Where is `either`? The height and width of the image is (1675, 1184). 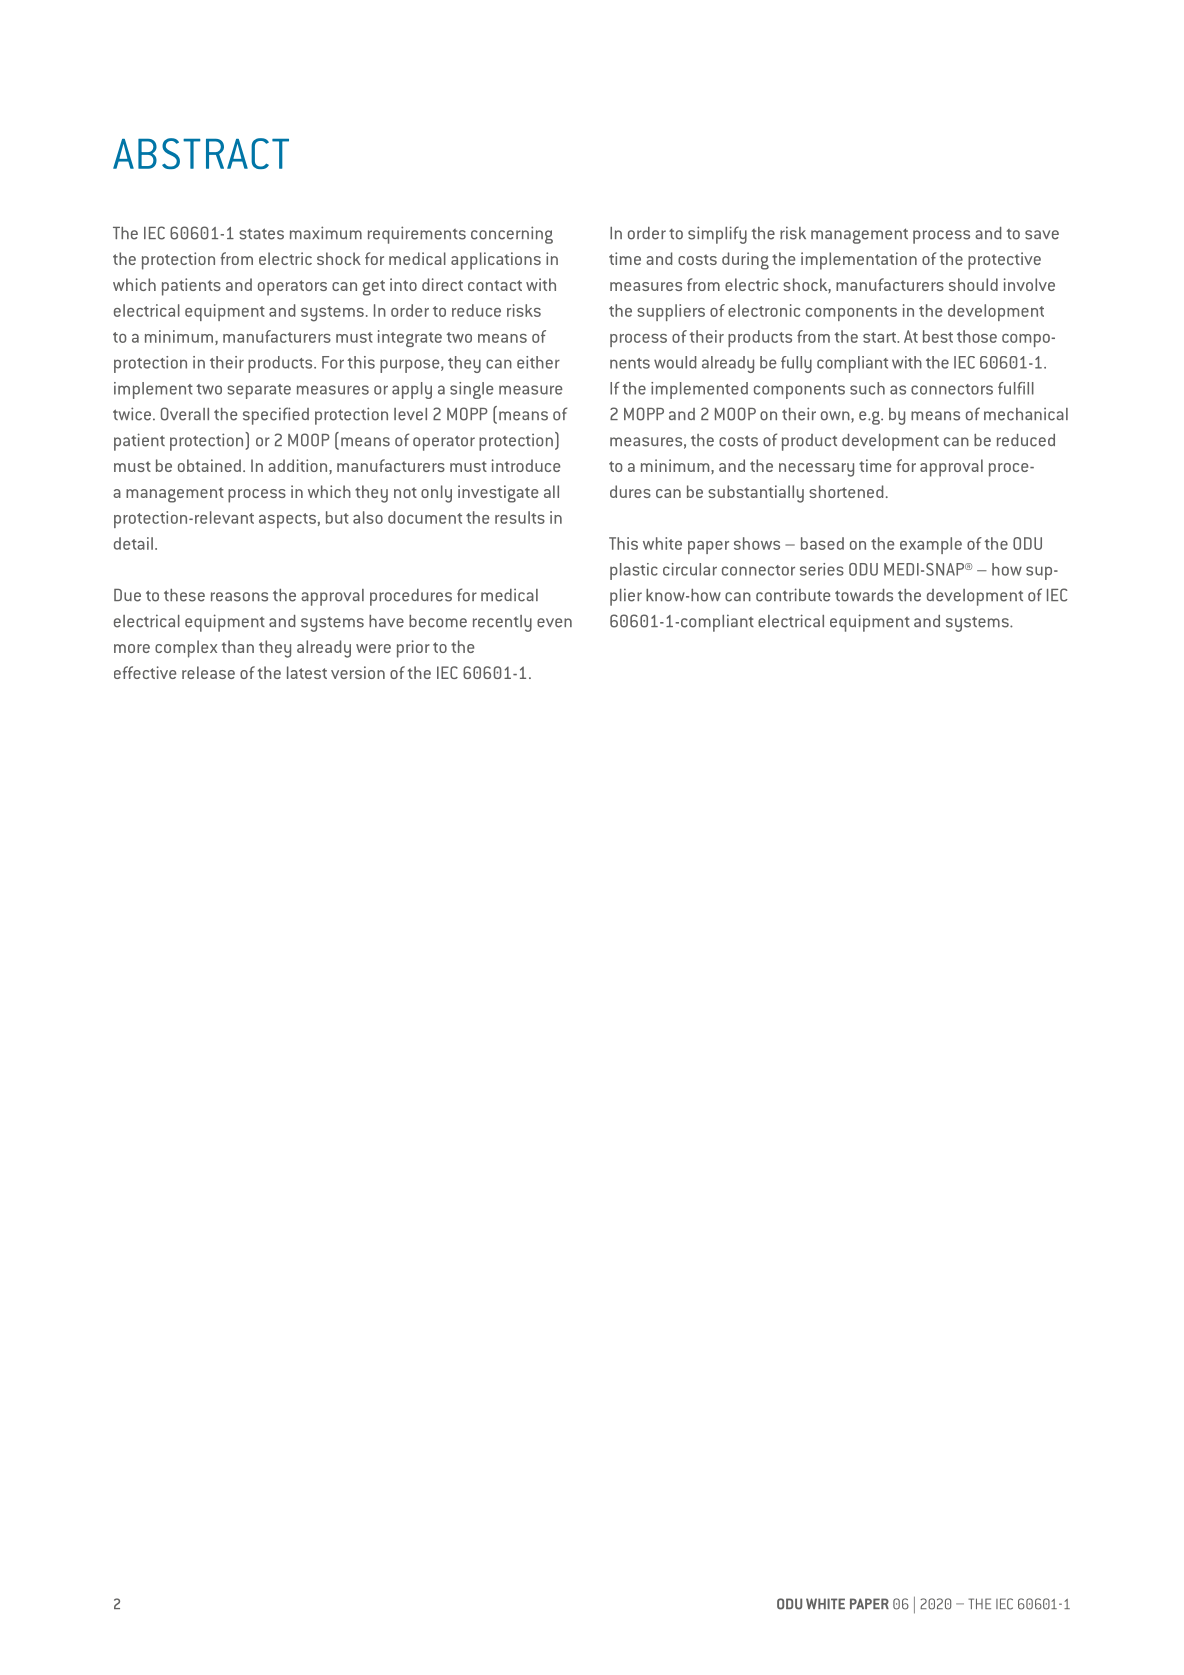 either is located at coordinates (538, 362).
